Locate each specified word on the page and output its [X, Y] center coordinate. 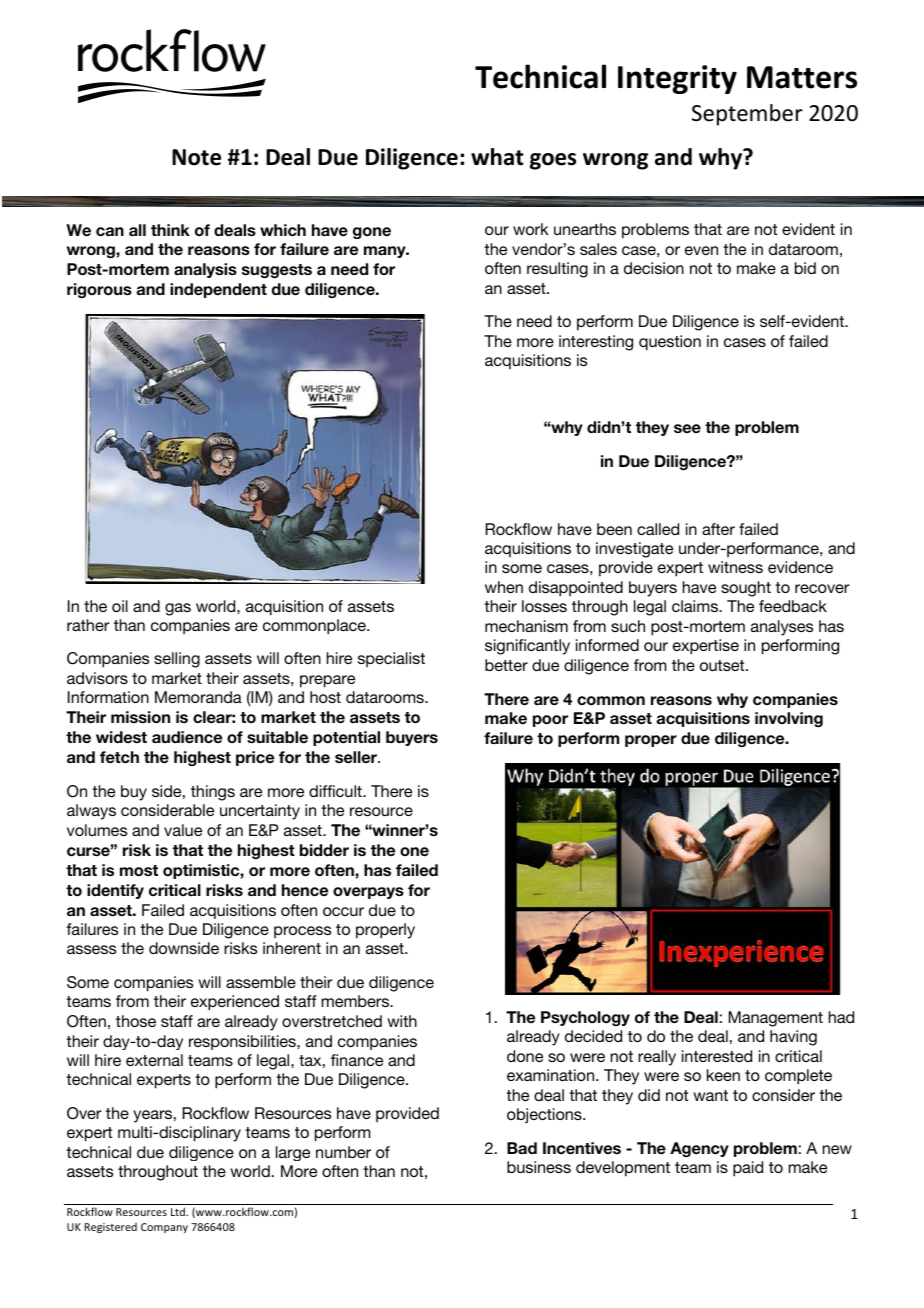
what [497, 157]
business [539, 1167]
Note [196, 157]
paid [748, 1169]
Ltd [179, 1211]
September [747, 115]
